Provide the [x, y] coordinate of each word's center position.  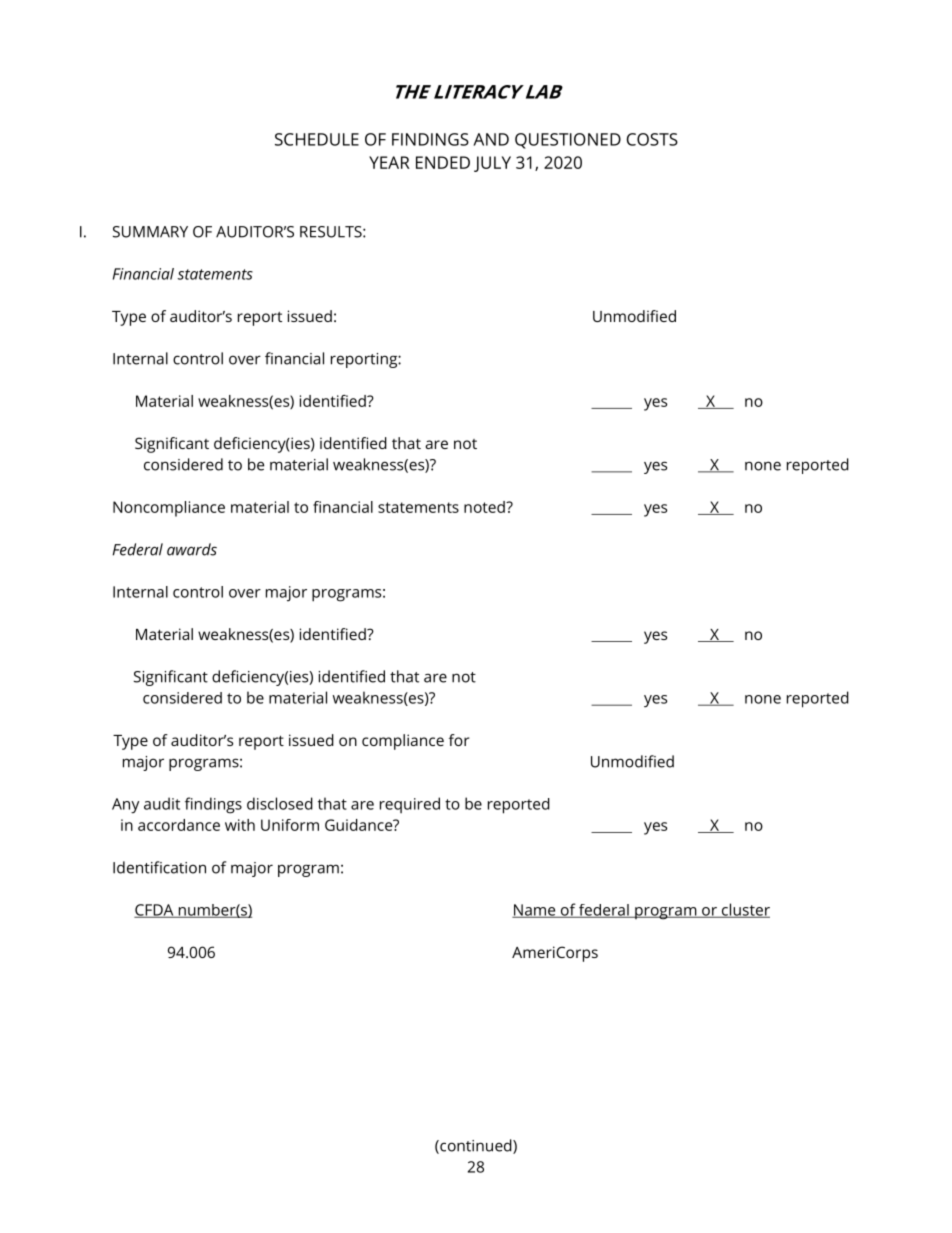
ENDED [443, 162]
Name [535, 911]
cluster [744, 910]
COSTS [652, 139]
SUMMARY [150, 232]
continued [476, 1146]
